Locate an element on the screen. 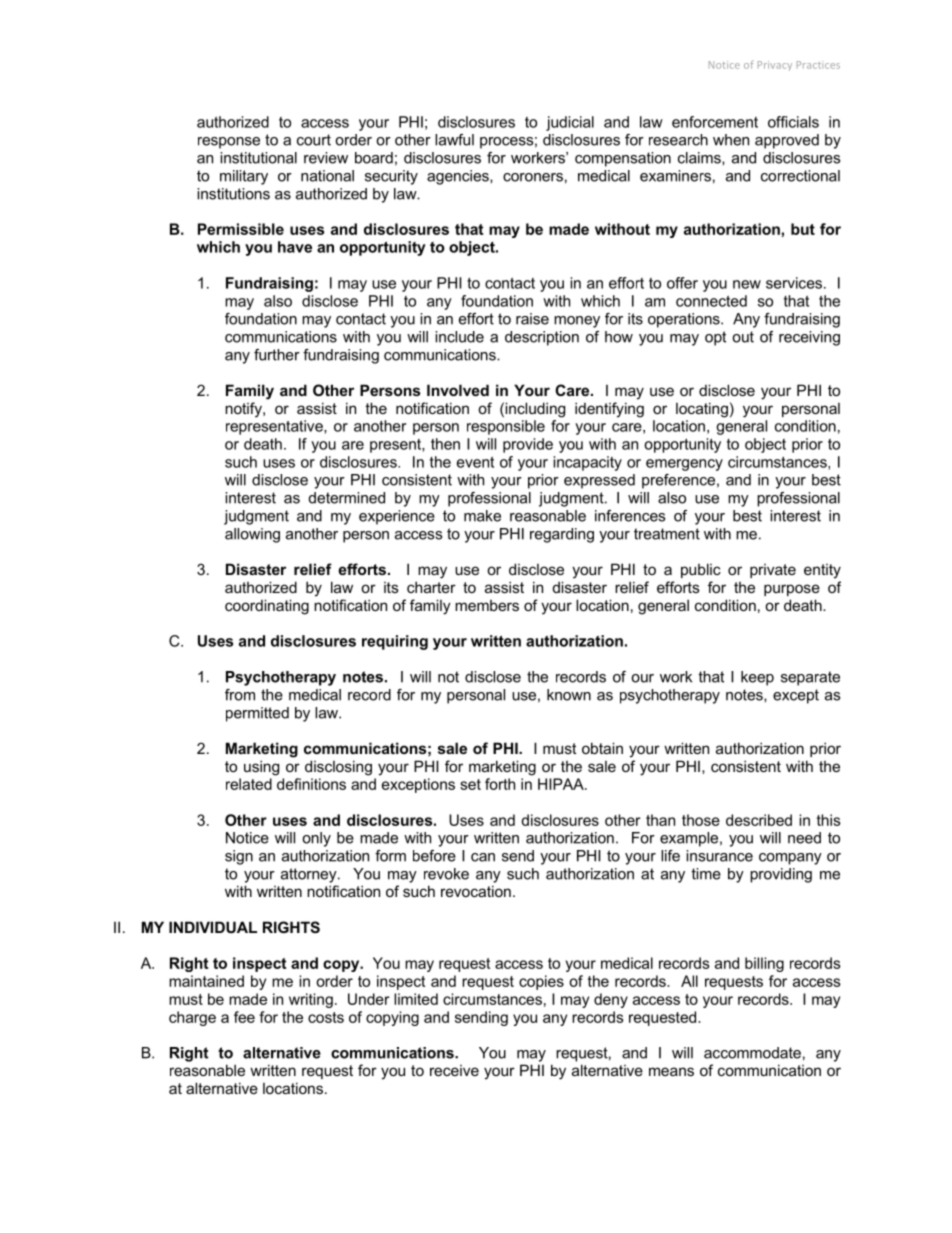 The width and height of the screenshot is (952, 1233). allowing is located at coordinates (252, 535).
